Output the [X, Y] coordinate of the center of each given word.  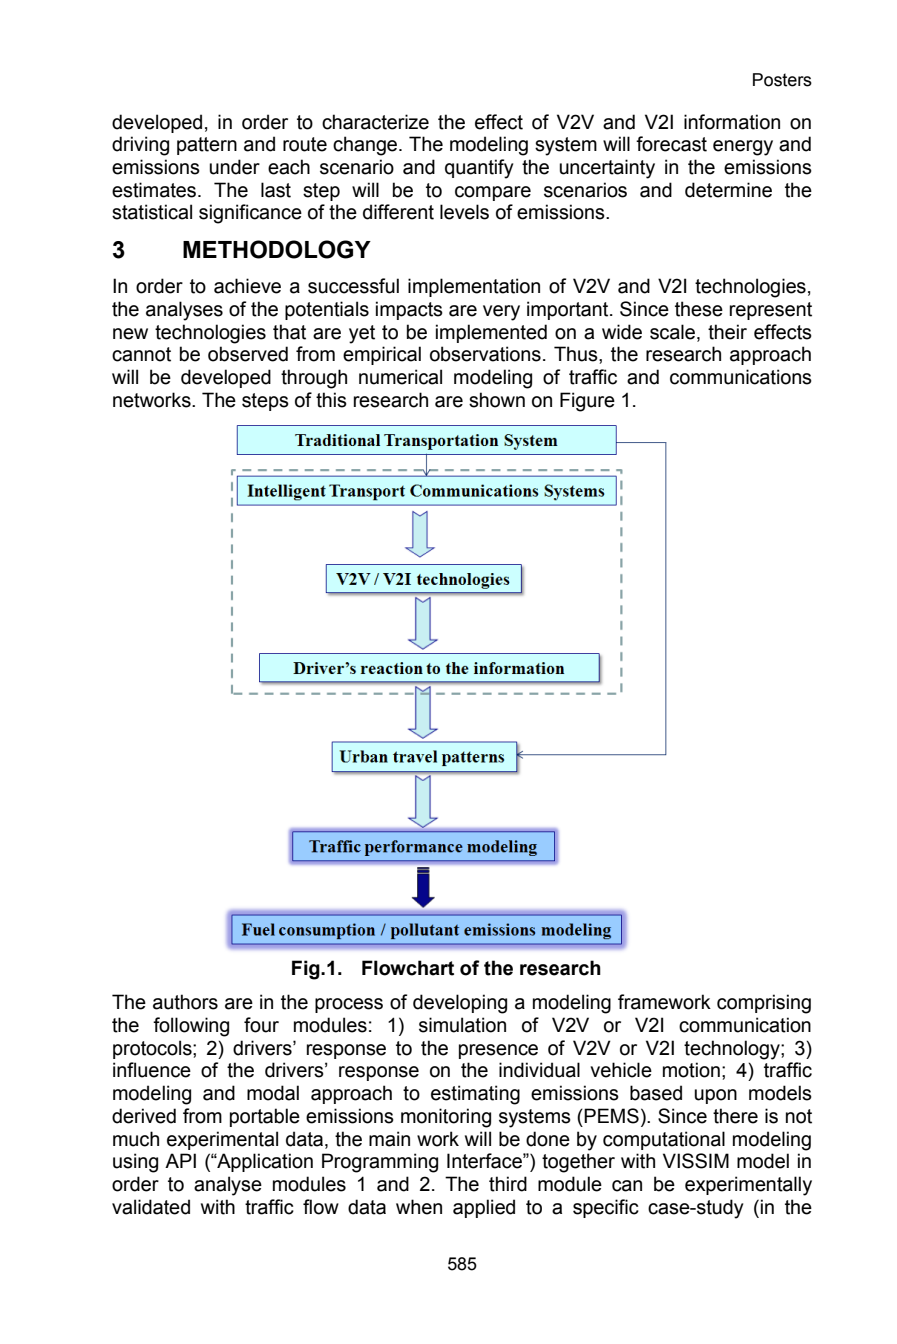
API [180, 1160]
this [331, 400]
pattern [207, 146]
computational [664, 1140]
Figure [587, 402]
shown [497, 400]
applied [484, 1208]
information [732, 122]
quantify [479, 169]
